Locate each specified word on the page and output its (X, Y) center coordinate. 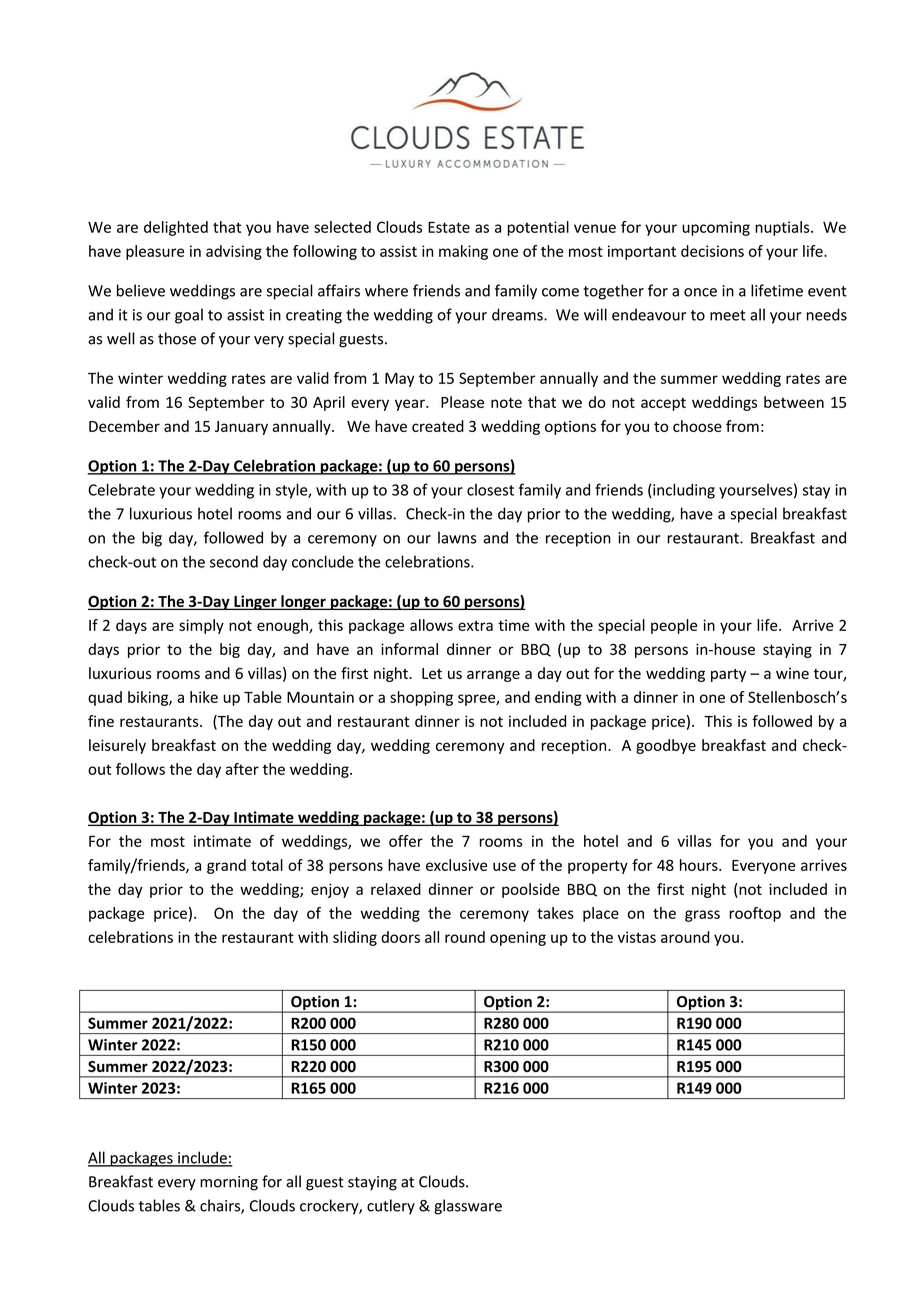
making (463, 252)
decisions (712, 251)
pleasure (155, 252)
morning (229, 1183)
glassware (468, 1207)
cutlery (391, 1207)
